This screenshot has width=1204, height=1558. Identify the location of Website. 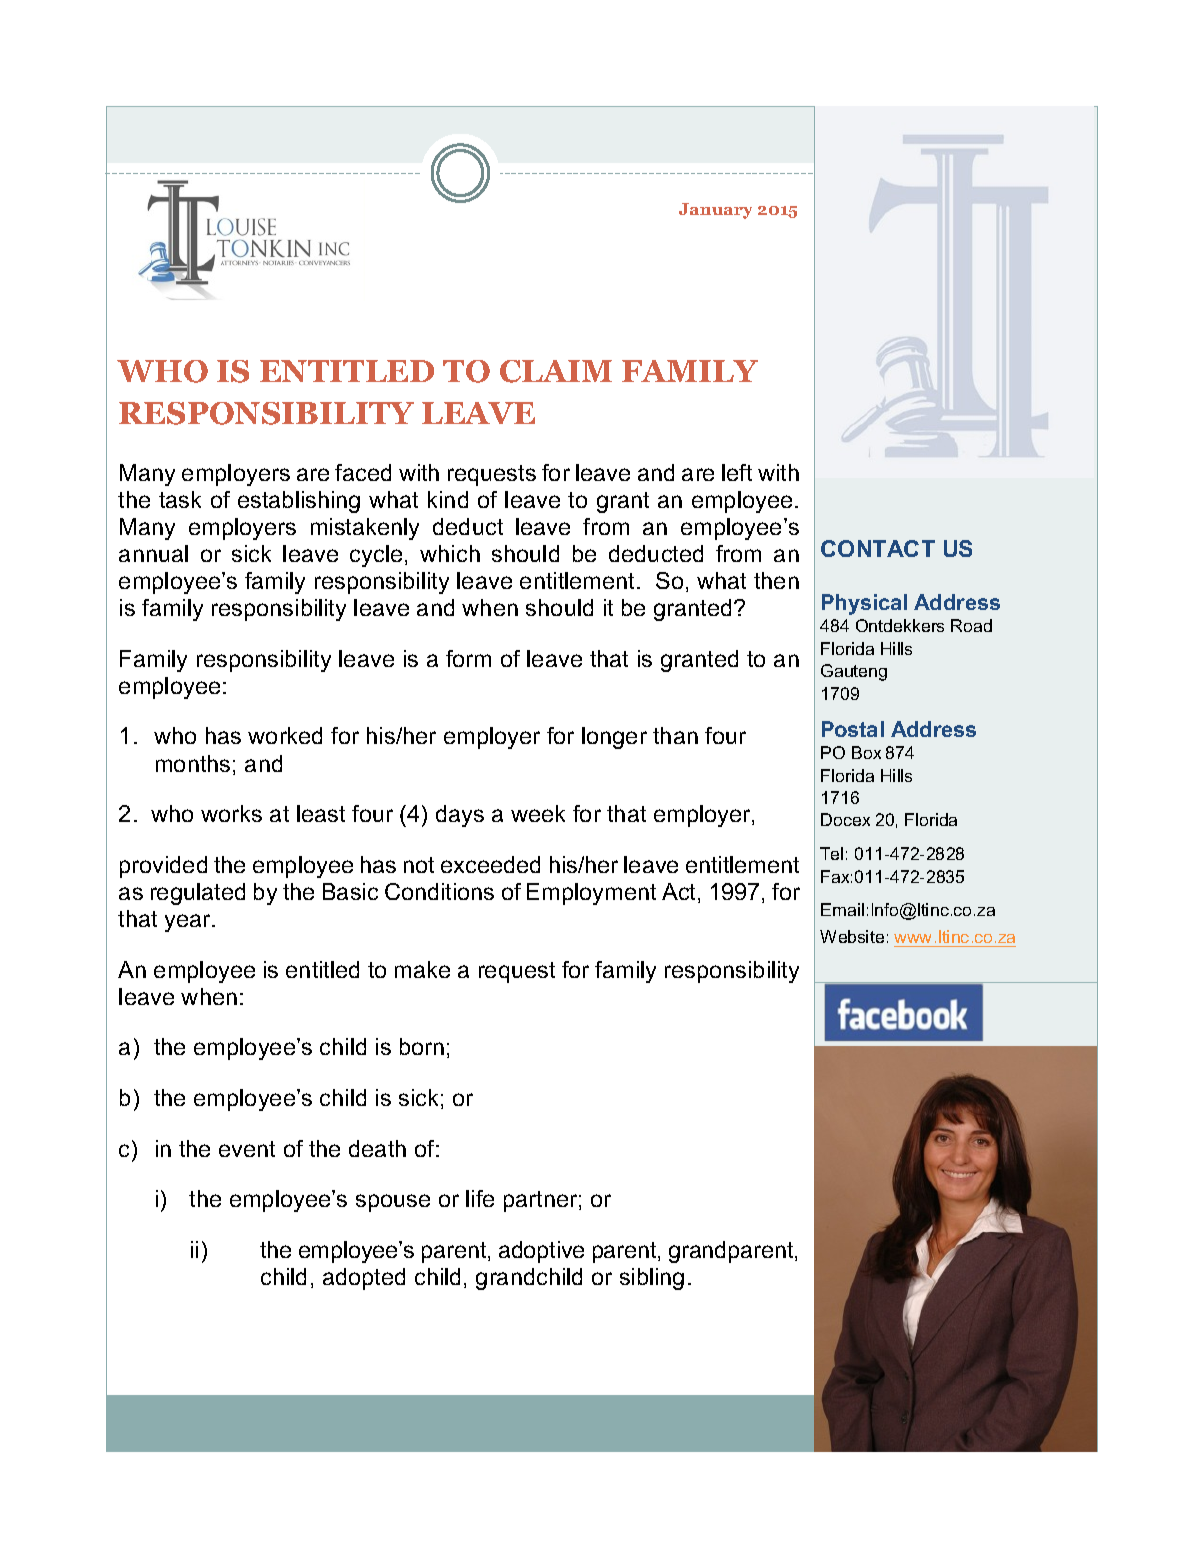
(852, 936).
